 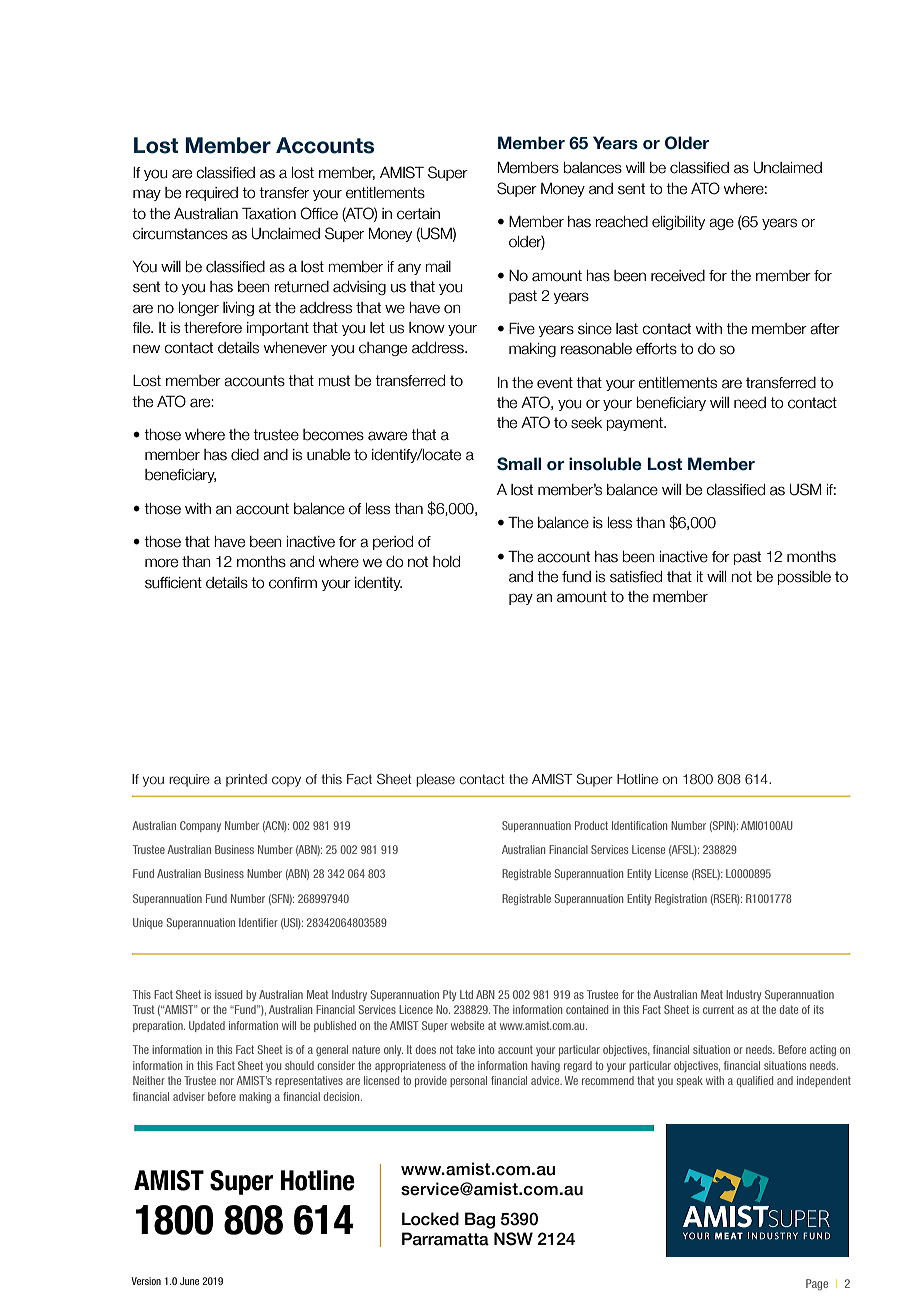 What do you see at coordinates (189, 1281) in the image?
I see `June` at bounding box center [189, 1281].
